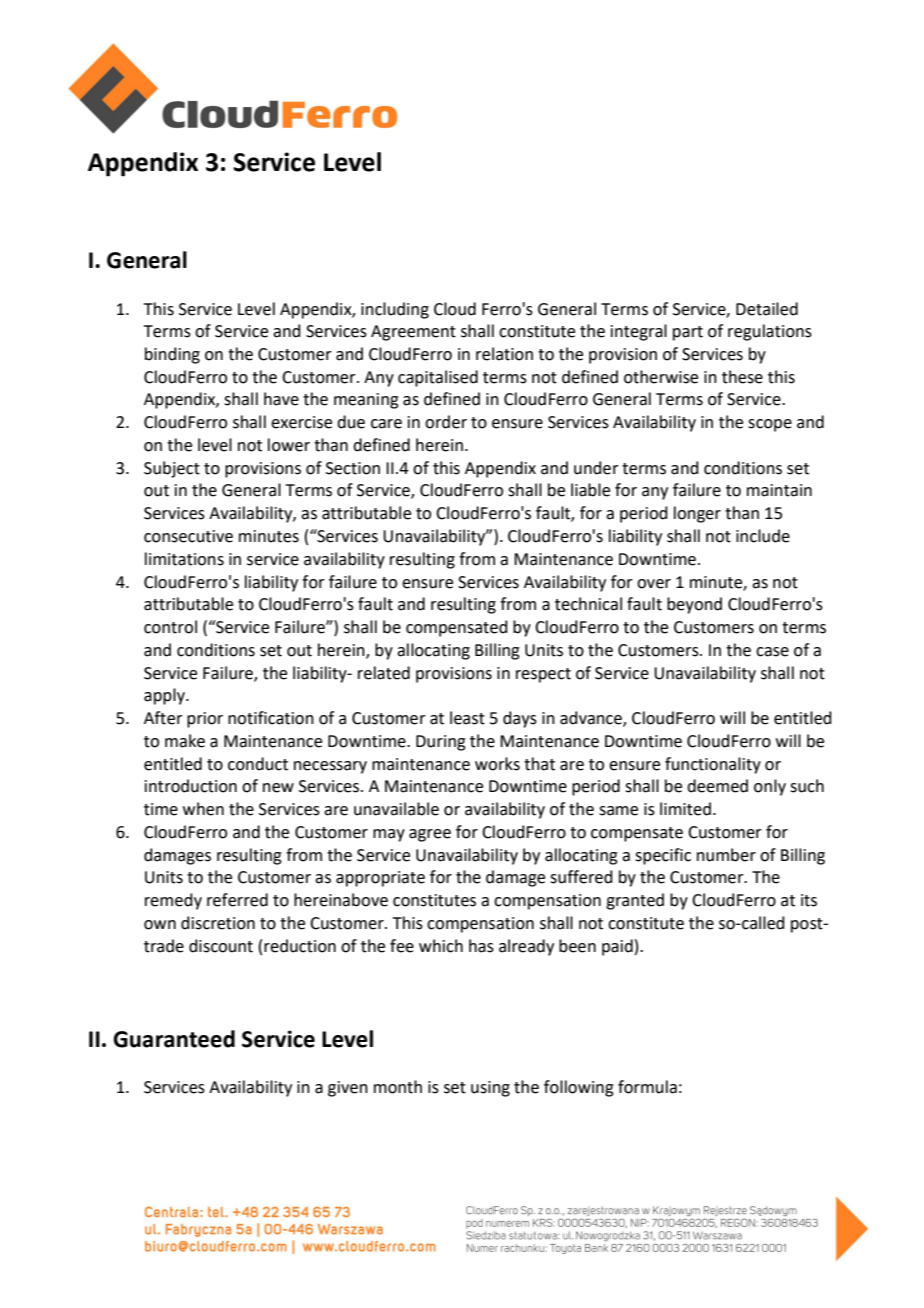 Image resolution: width=924 pixels, height=1308 pixels. Describe the element at coordinates (590, 490) in the screenshot. I see `liable` at that location.
